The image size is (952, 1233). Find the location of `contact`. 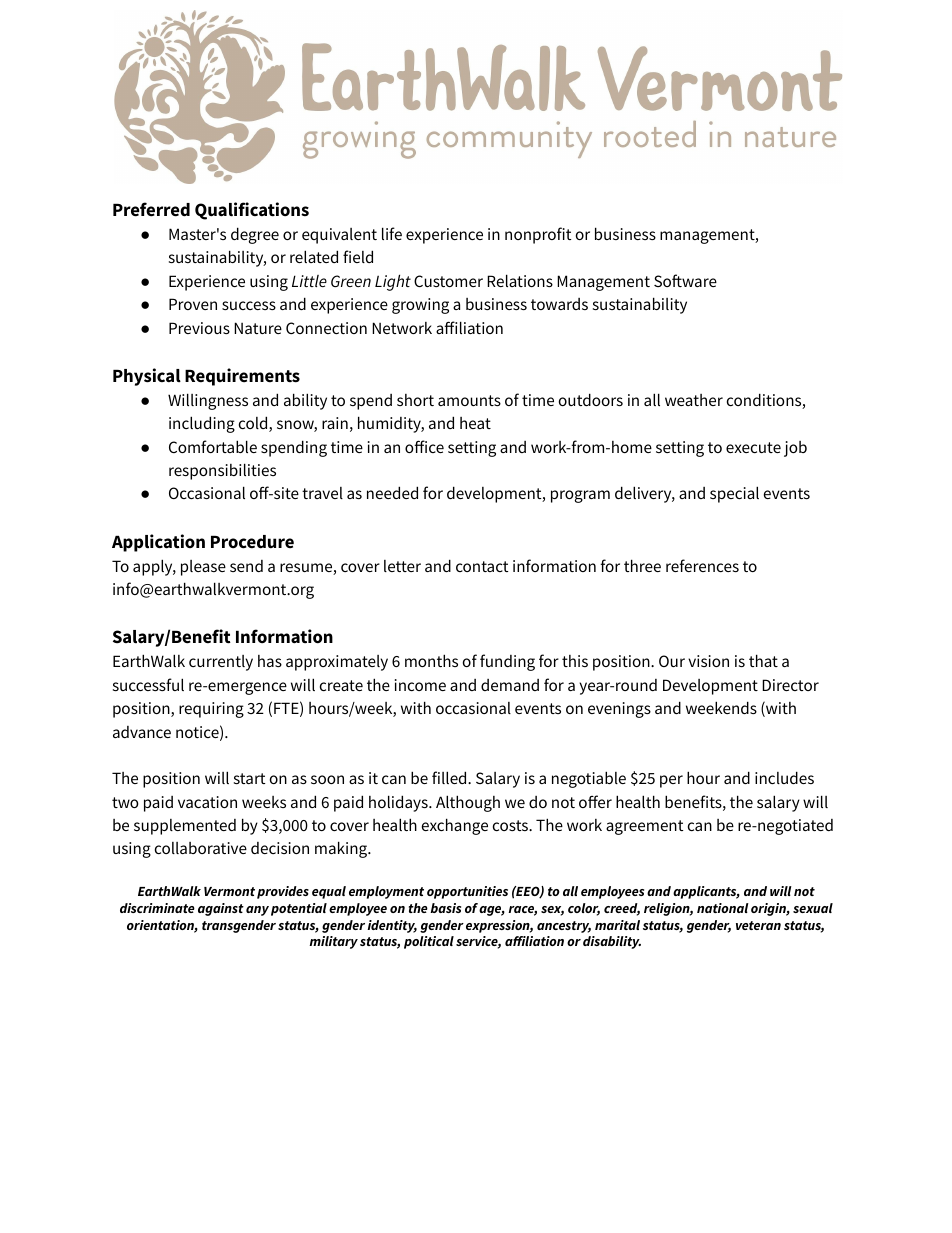

contact is located at coordinates (482, 566).
